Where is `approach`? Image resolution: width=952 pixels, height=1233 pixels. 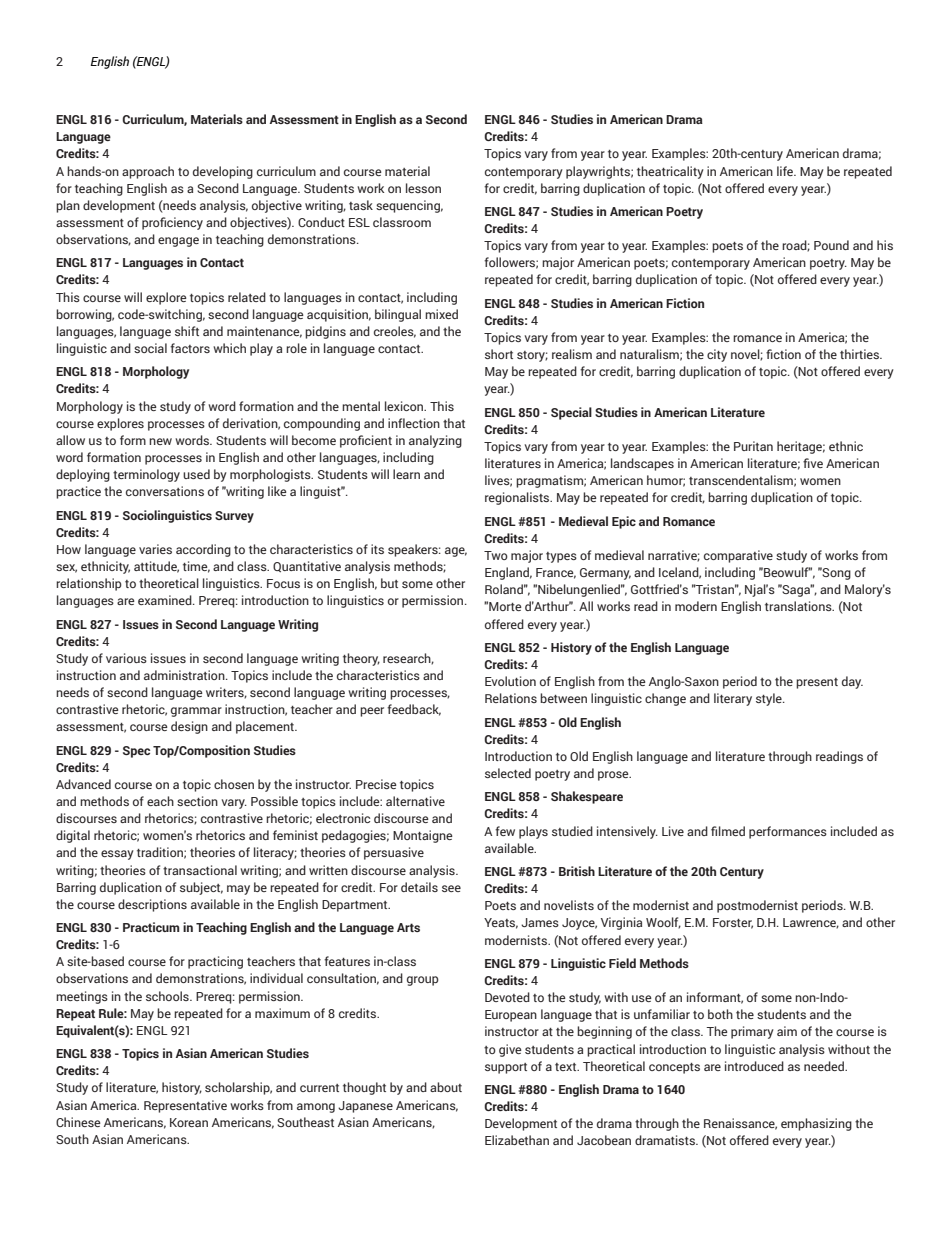 approach is located at coordinates (148, 172).
